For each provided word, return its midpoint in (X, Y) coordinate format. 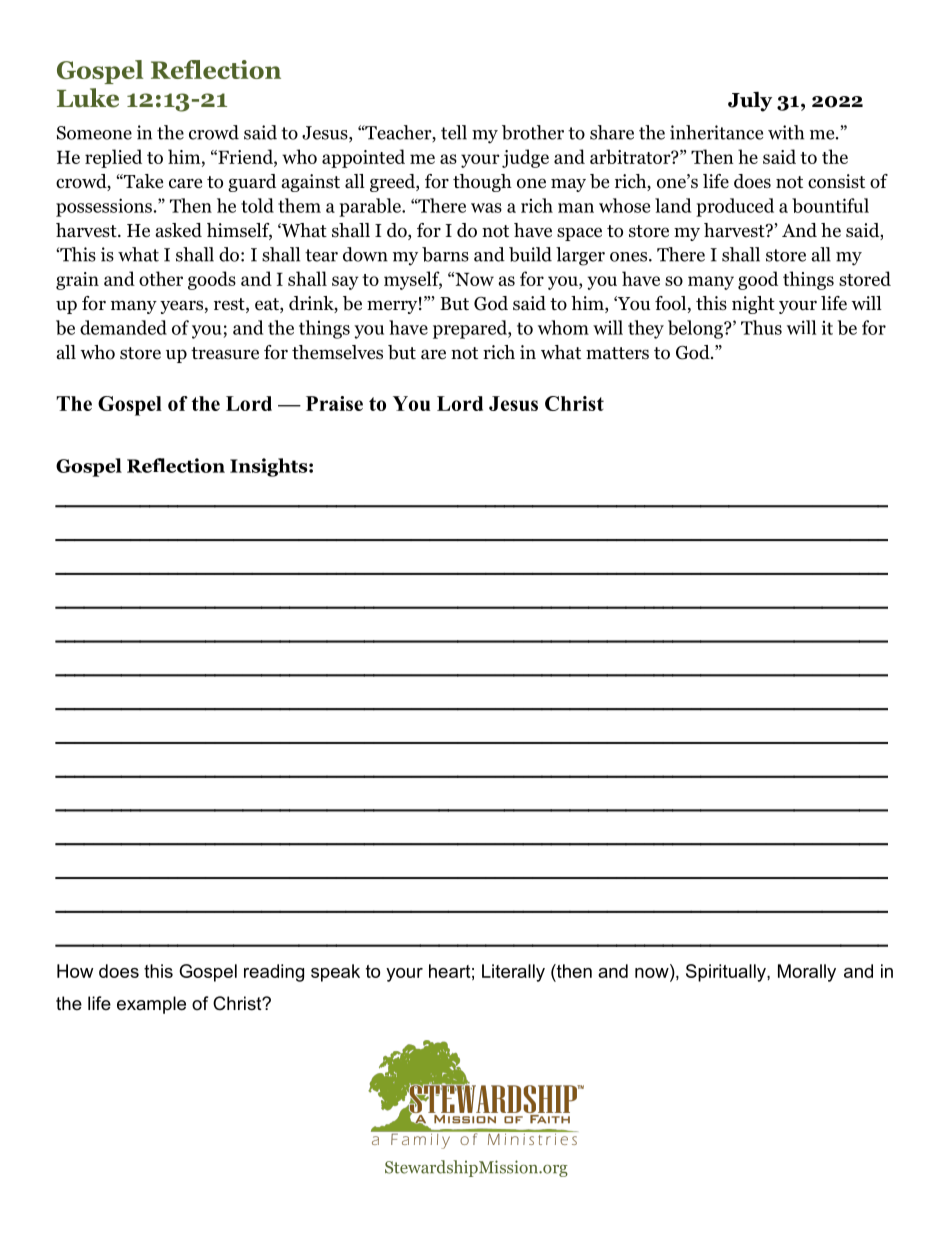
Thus (761, 327)
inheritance (716, 132)
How (75, 971)
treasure (225, 353)
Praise (334, 403)
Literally (513, 973)
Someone (94, 133)
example (151, 1005)
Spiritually (727, 973)
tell (454, 132)
